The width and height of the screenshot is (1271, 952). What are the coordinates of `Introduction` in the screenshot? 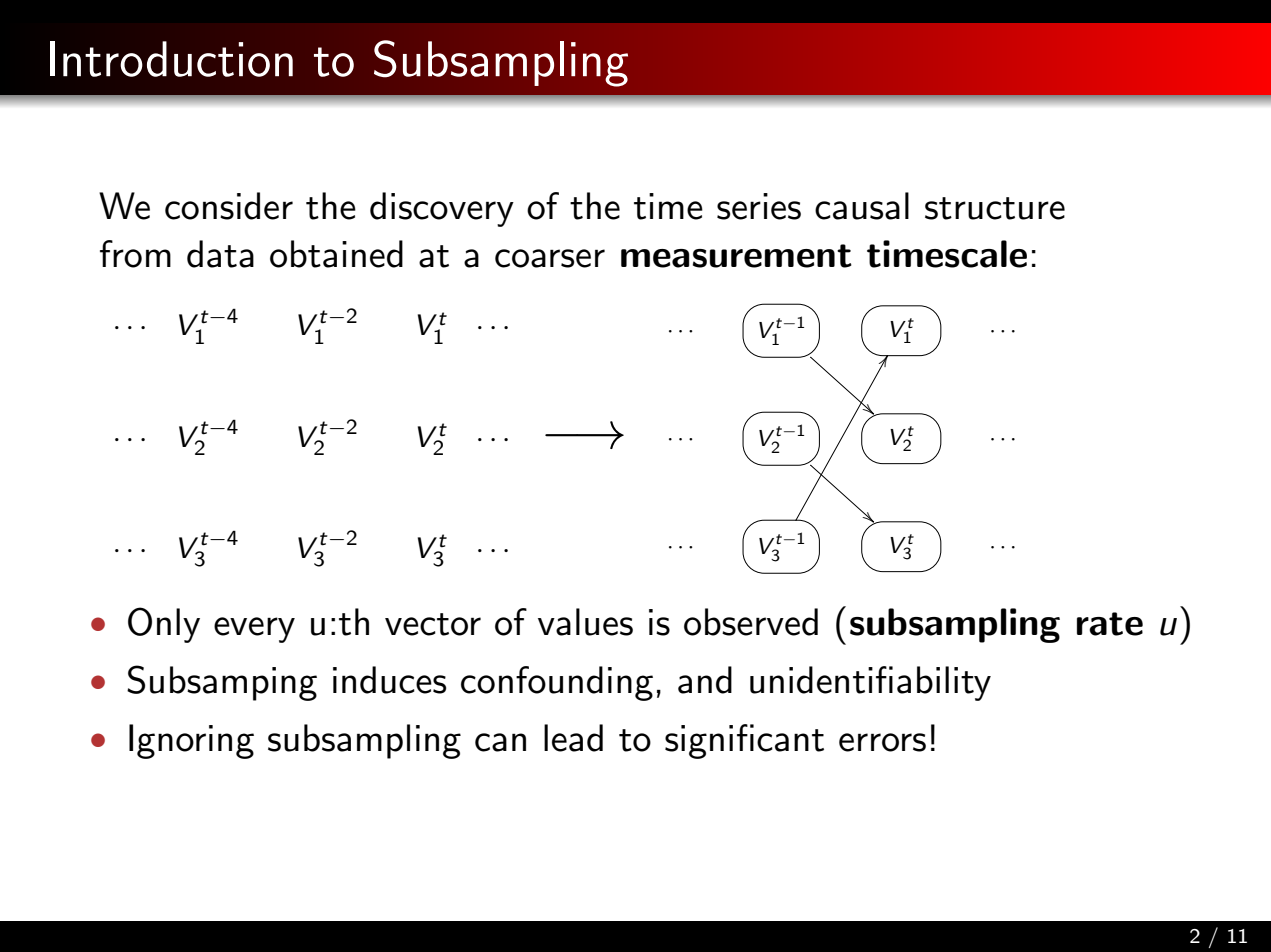 It's located at (171, 59).
